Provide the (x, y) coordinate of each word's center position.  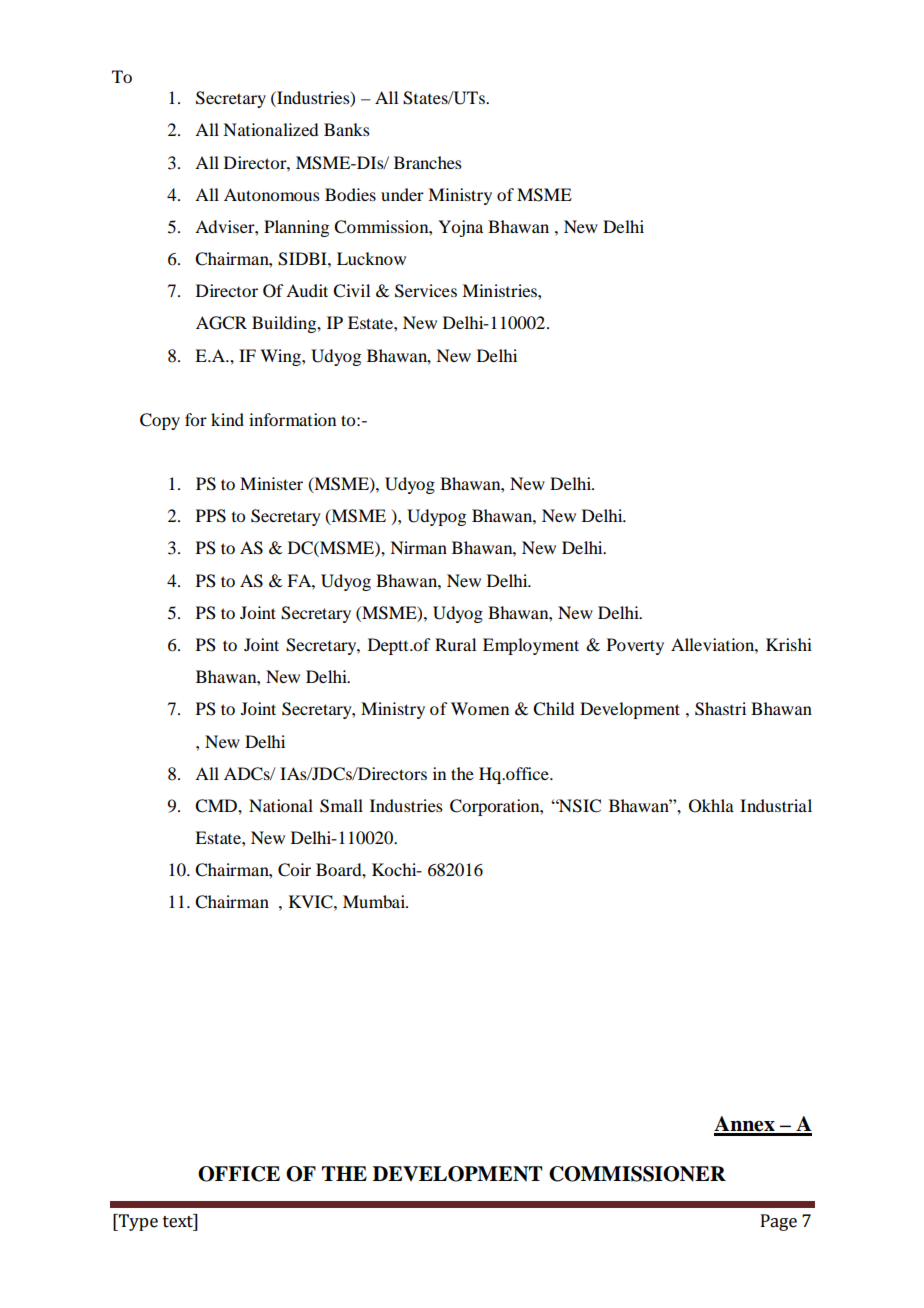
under (402, 194)
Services (426, 291)
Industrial (776, 805)
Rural (455, 644)
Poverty (635, 646)
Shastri (720, 709)
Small (341, 806)
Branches (428, 162)
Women (480, 708)
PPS (211, 516)
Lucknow (371, 258)
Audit (307, 290)
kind (227, 419)
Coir (294, 870)
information (292, 419)
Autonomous (272, 194)
